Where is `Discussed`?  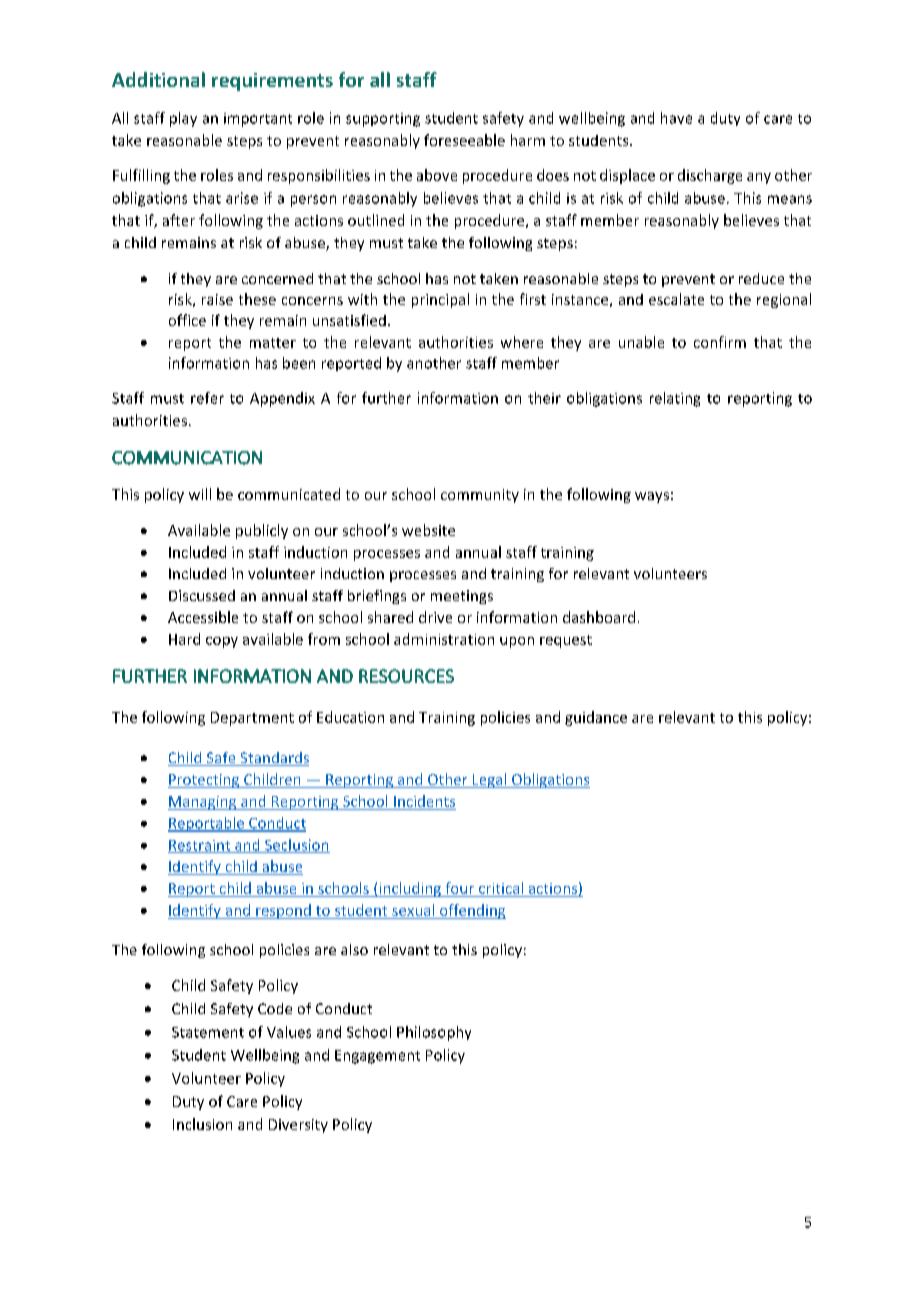 Discussed is located at coordinates (202, 595).
